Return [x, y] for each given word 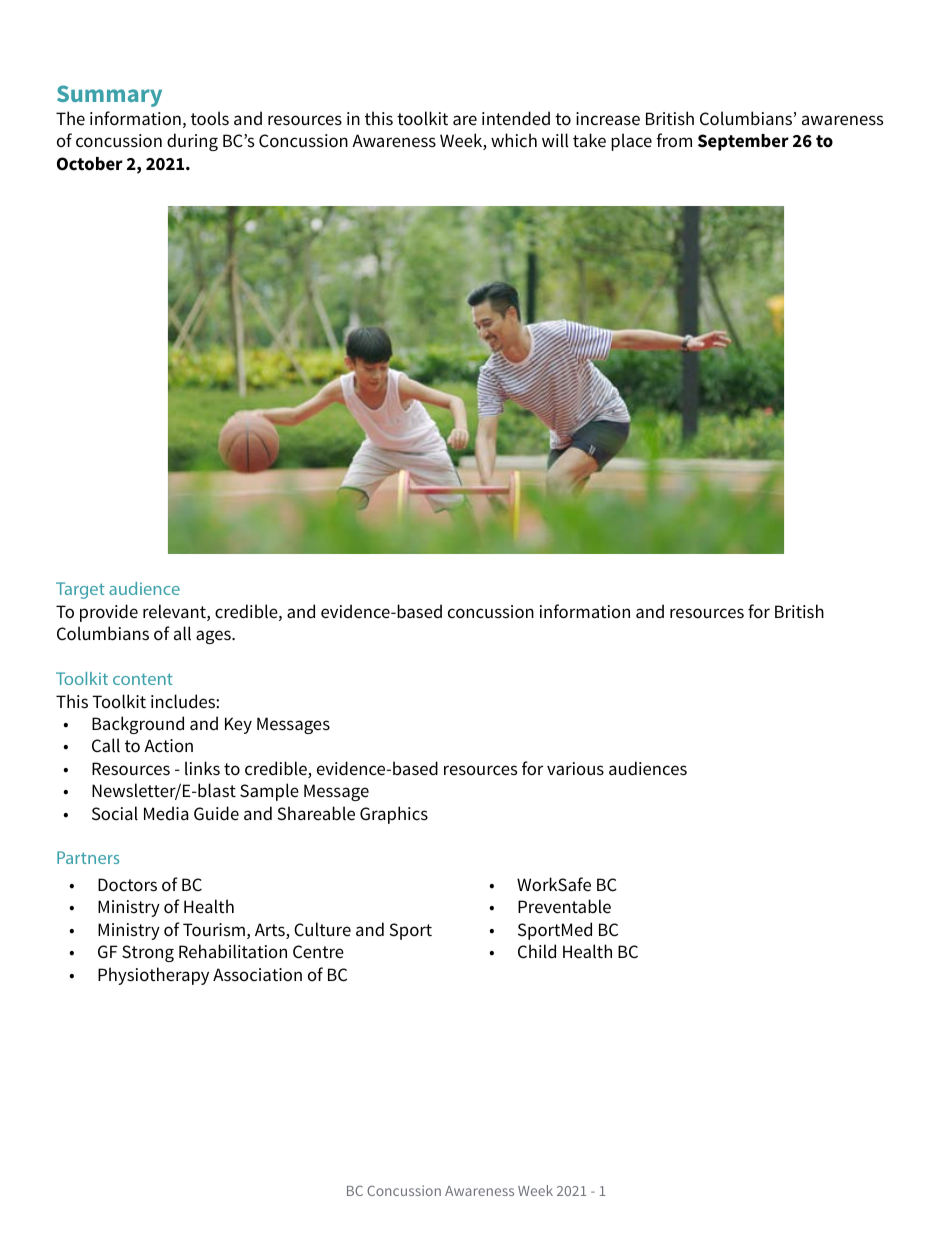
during [192, 142]
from [674, 140]
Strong [148, 953]
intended [516, 118]
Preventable [564, 906]
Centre [318, 952]
